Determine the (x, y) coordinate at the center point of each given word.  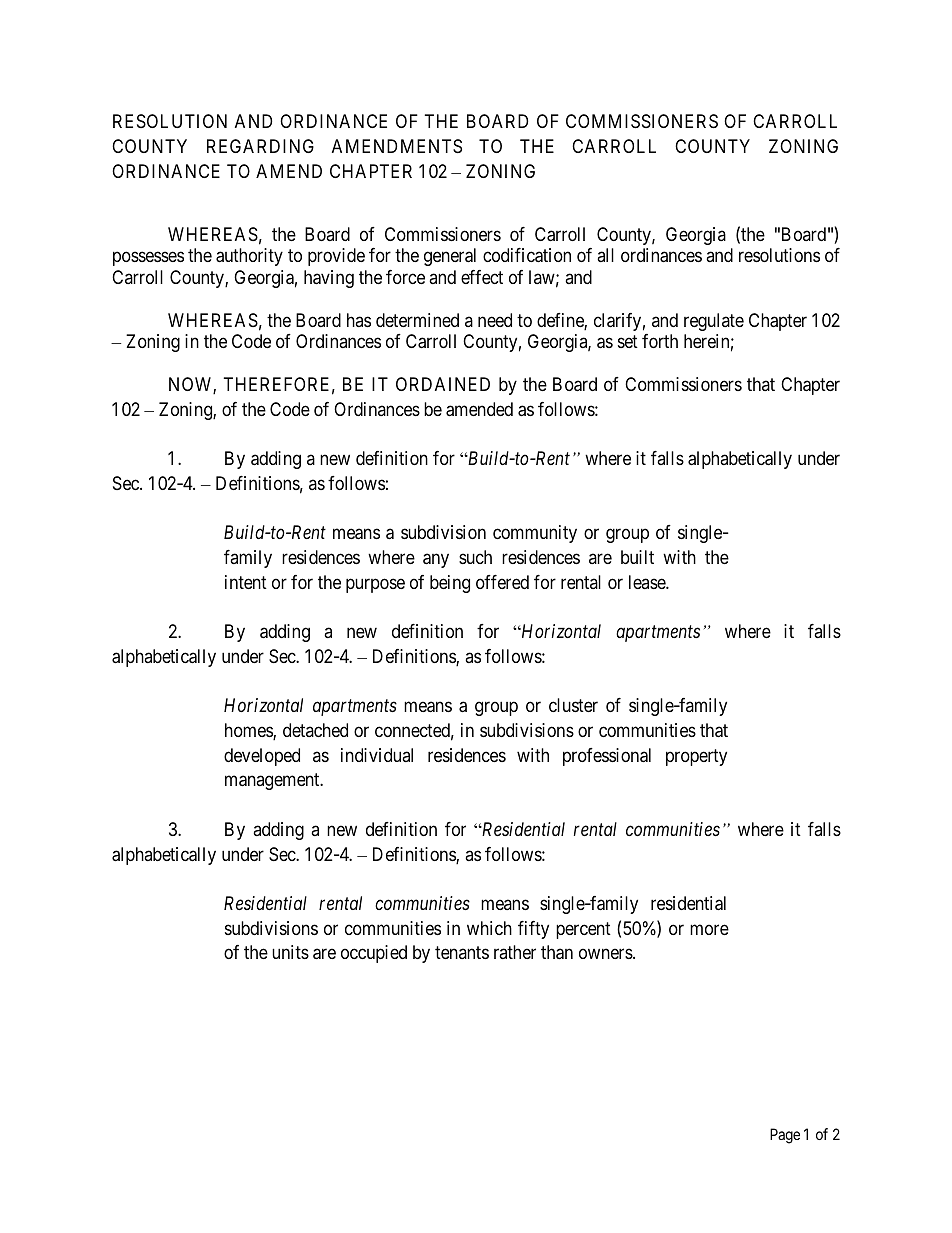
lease (648, 582)
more (709, 929)
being (450, 584)
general (450, 257)
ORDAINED (443, 384)
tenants (462, 953)
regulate (714, 322)
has (359, 320)
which (489, 928)
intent (246, 582)
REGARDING (260, 146)
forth (660, 341)
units (290, 952)
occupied (374, 954)
